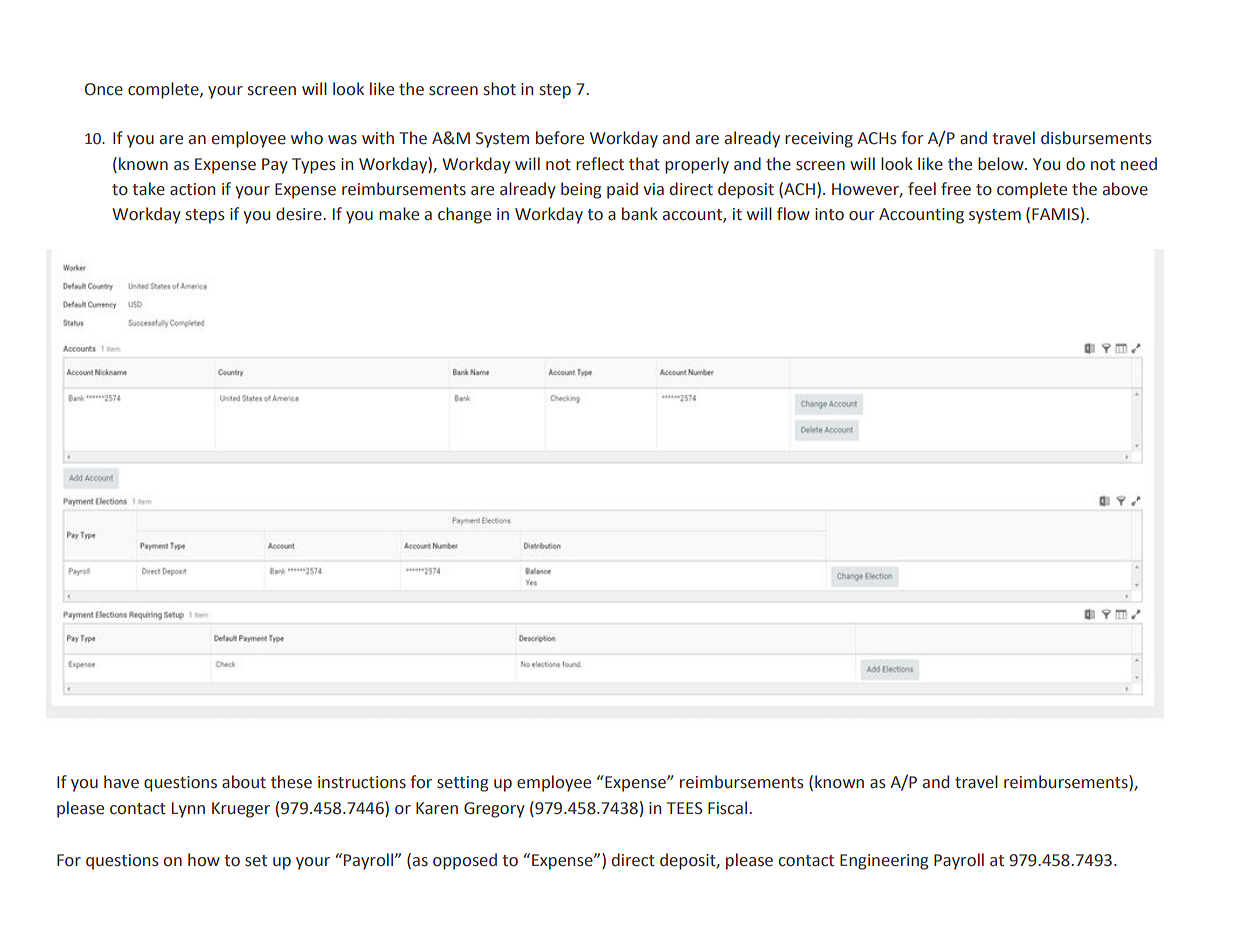 This image has height=952, width=1233. Describe the element at coordinates (244, 782) in the image. I see `about` at that location.
